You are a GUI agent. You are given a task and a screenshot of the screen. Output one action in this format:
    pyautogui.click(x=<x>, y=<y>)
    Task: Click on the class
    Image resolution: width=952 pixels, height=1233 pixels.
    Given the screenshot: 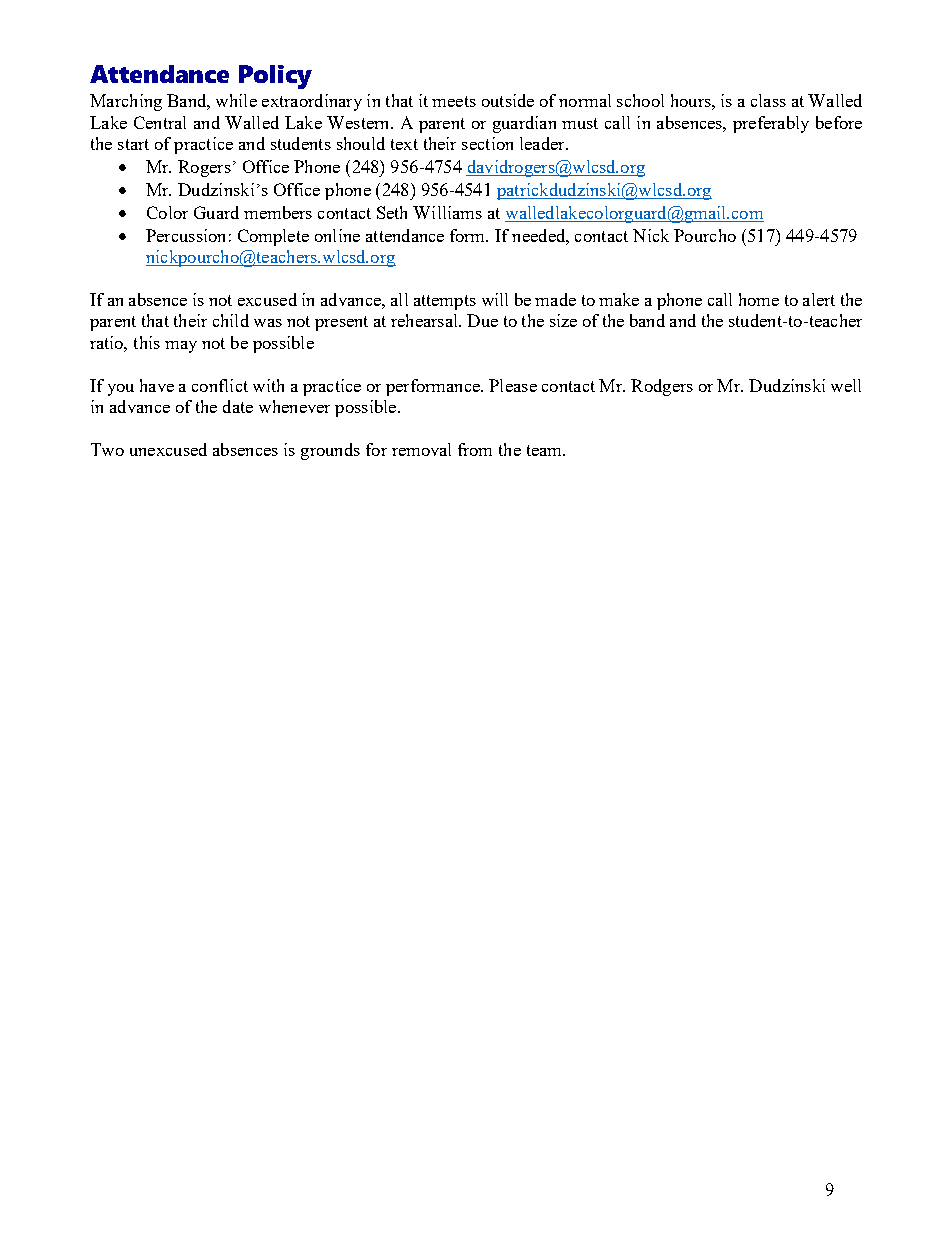 What is the action you would take?
    pyautogui.click(x=768, y=100)
